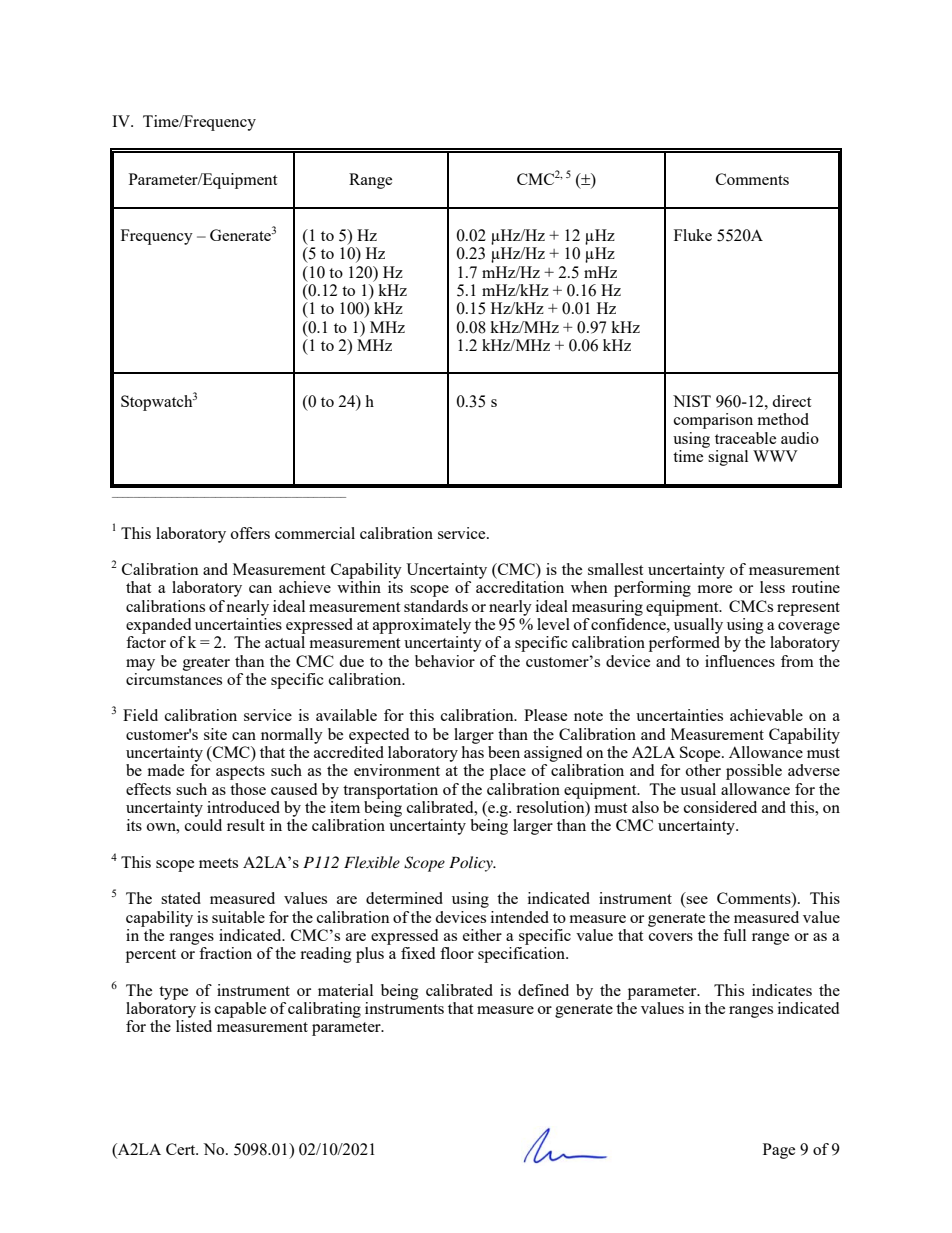 The image size is (952, 1233). Describe the element at coordinates (692, 401) in the screenshot. I see `NIST` at that location.
